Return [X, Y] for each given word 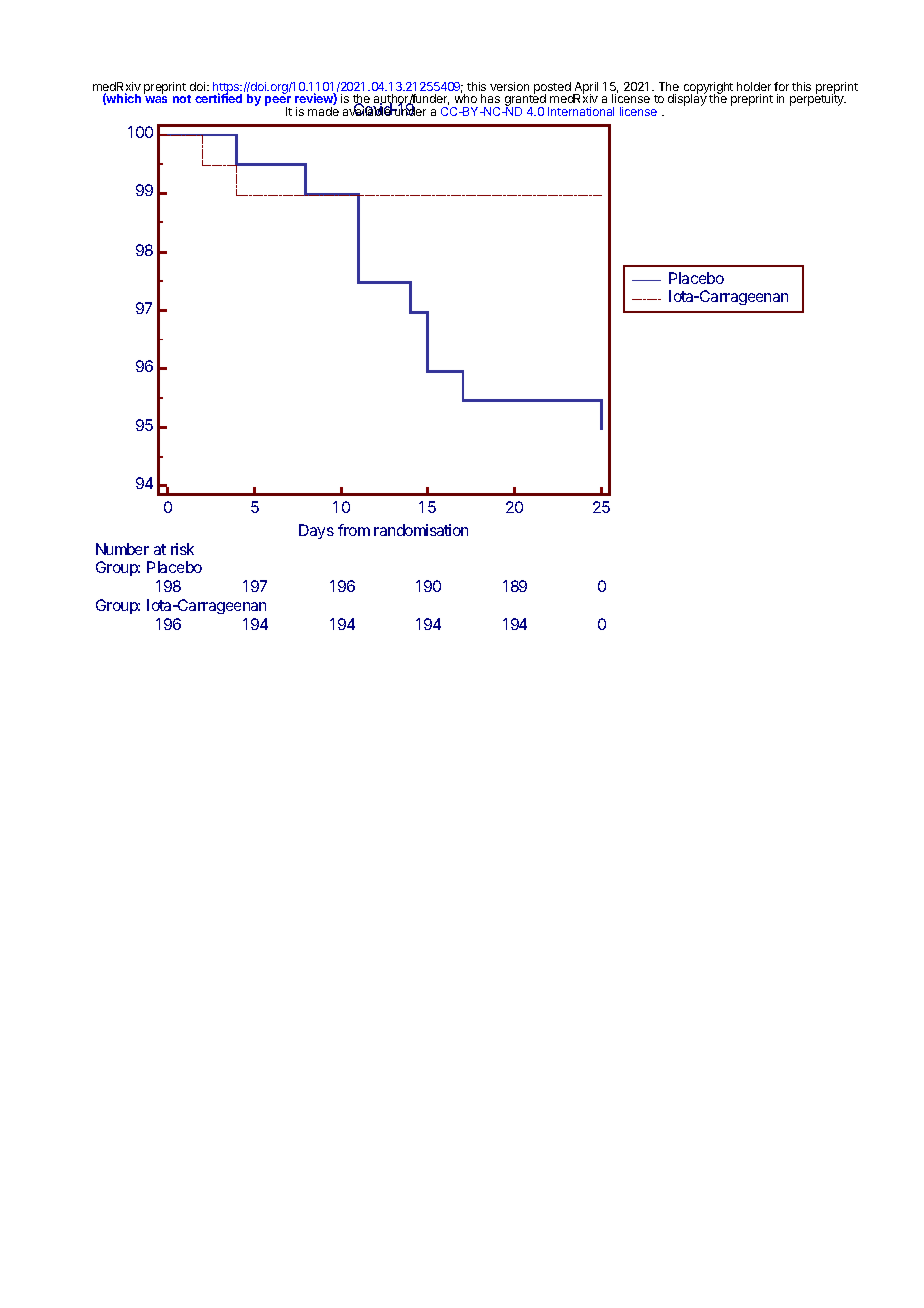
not [182, 99]
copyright [708, 89]
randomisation [421, 530]
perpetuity [818, 99]
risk [182, 549]
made [323, 111]
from [354, 530]
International [581, 111]
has [490, 98]
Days [316, 531]
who [466, 98]
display [687, 99]
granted [525, 101]
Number [122, 549]
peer [278, 102]
